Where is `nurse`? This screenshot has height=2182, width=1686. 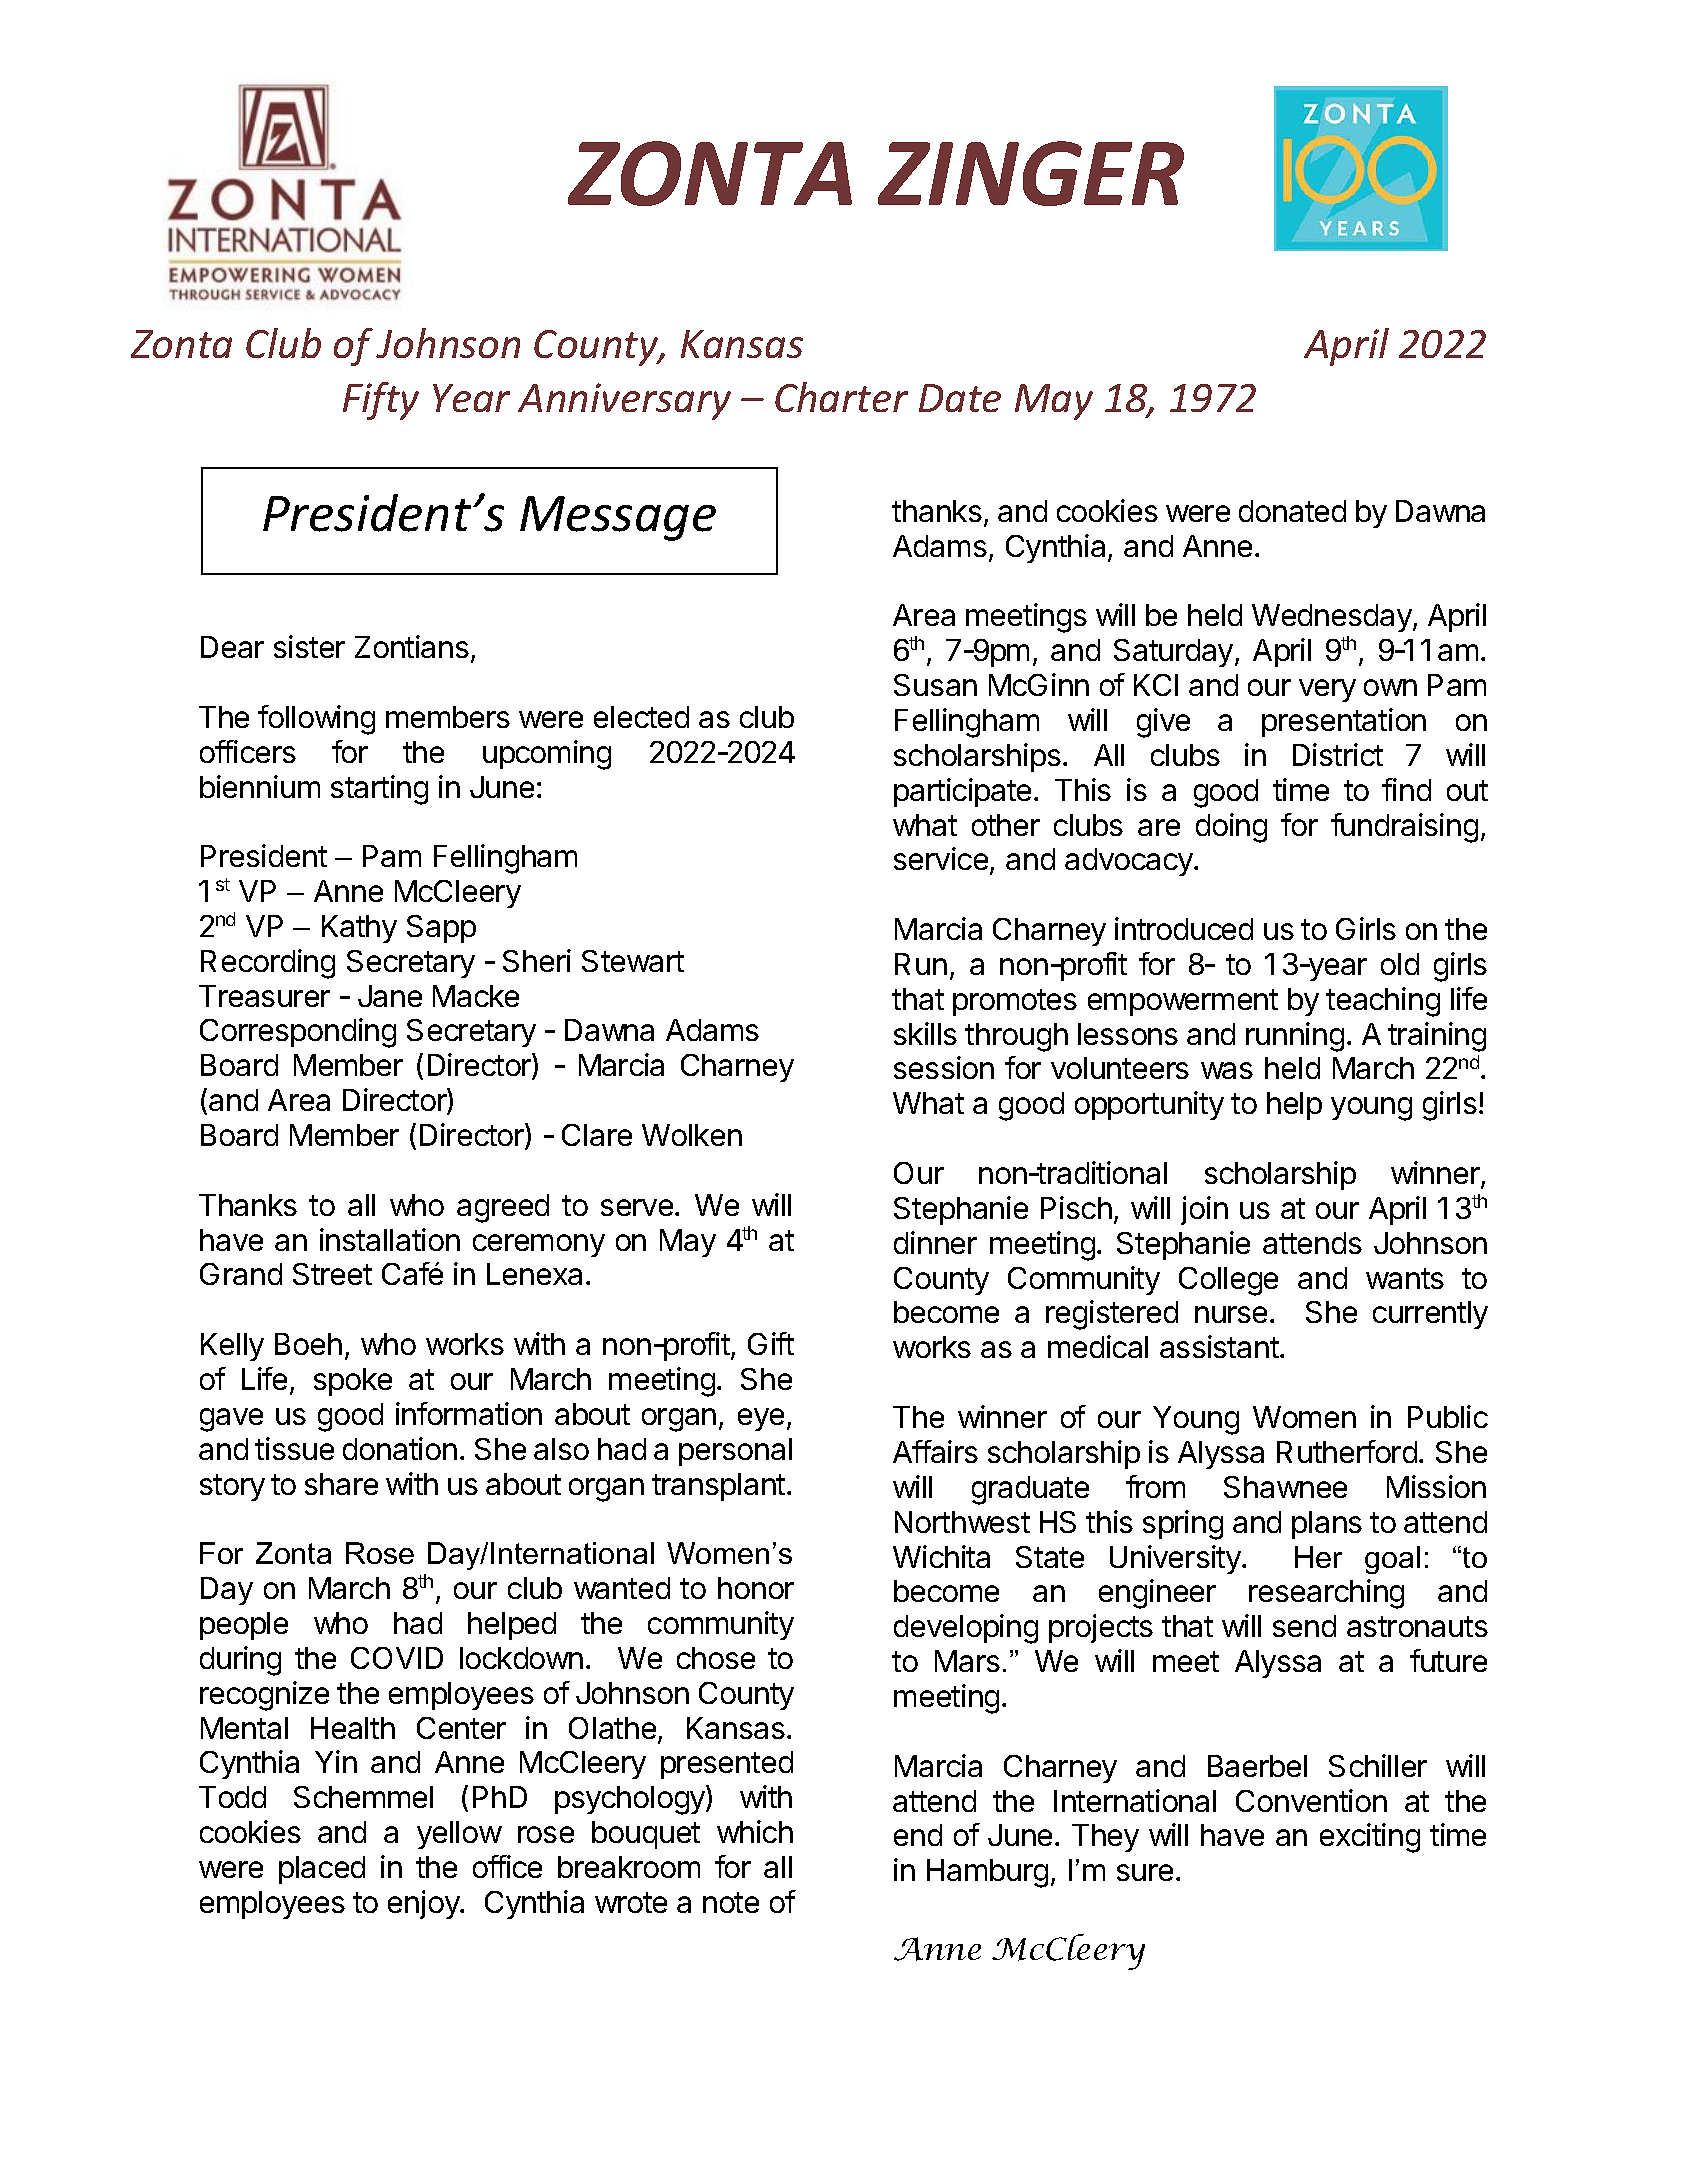 nurse is located at coordinates (1231, 1314).
